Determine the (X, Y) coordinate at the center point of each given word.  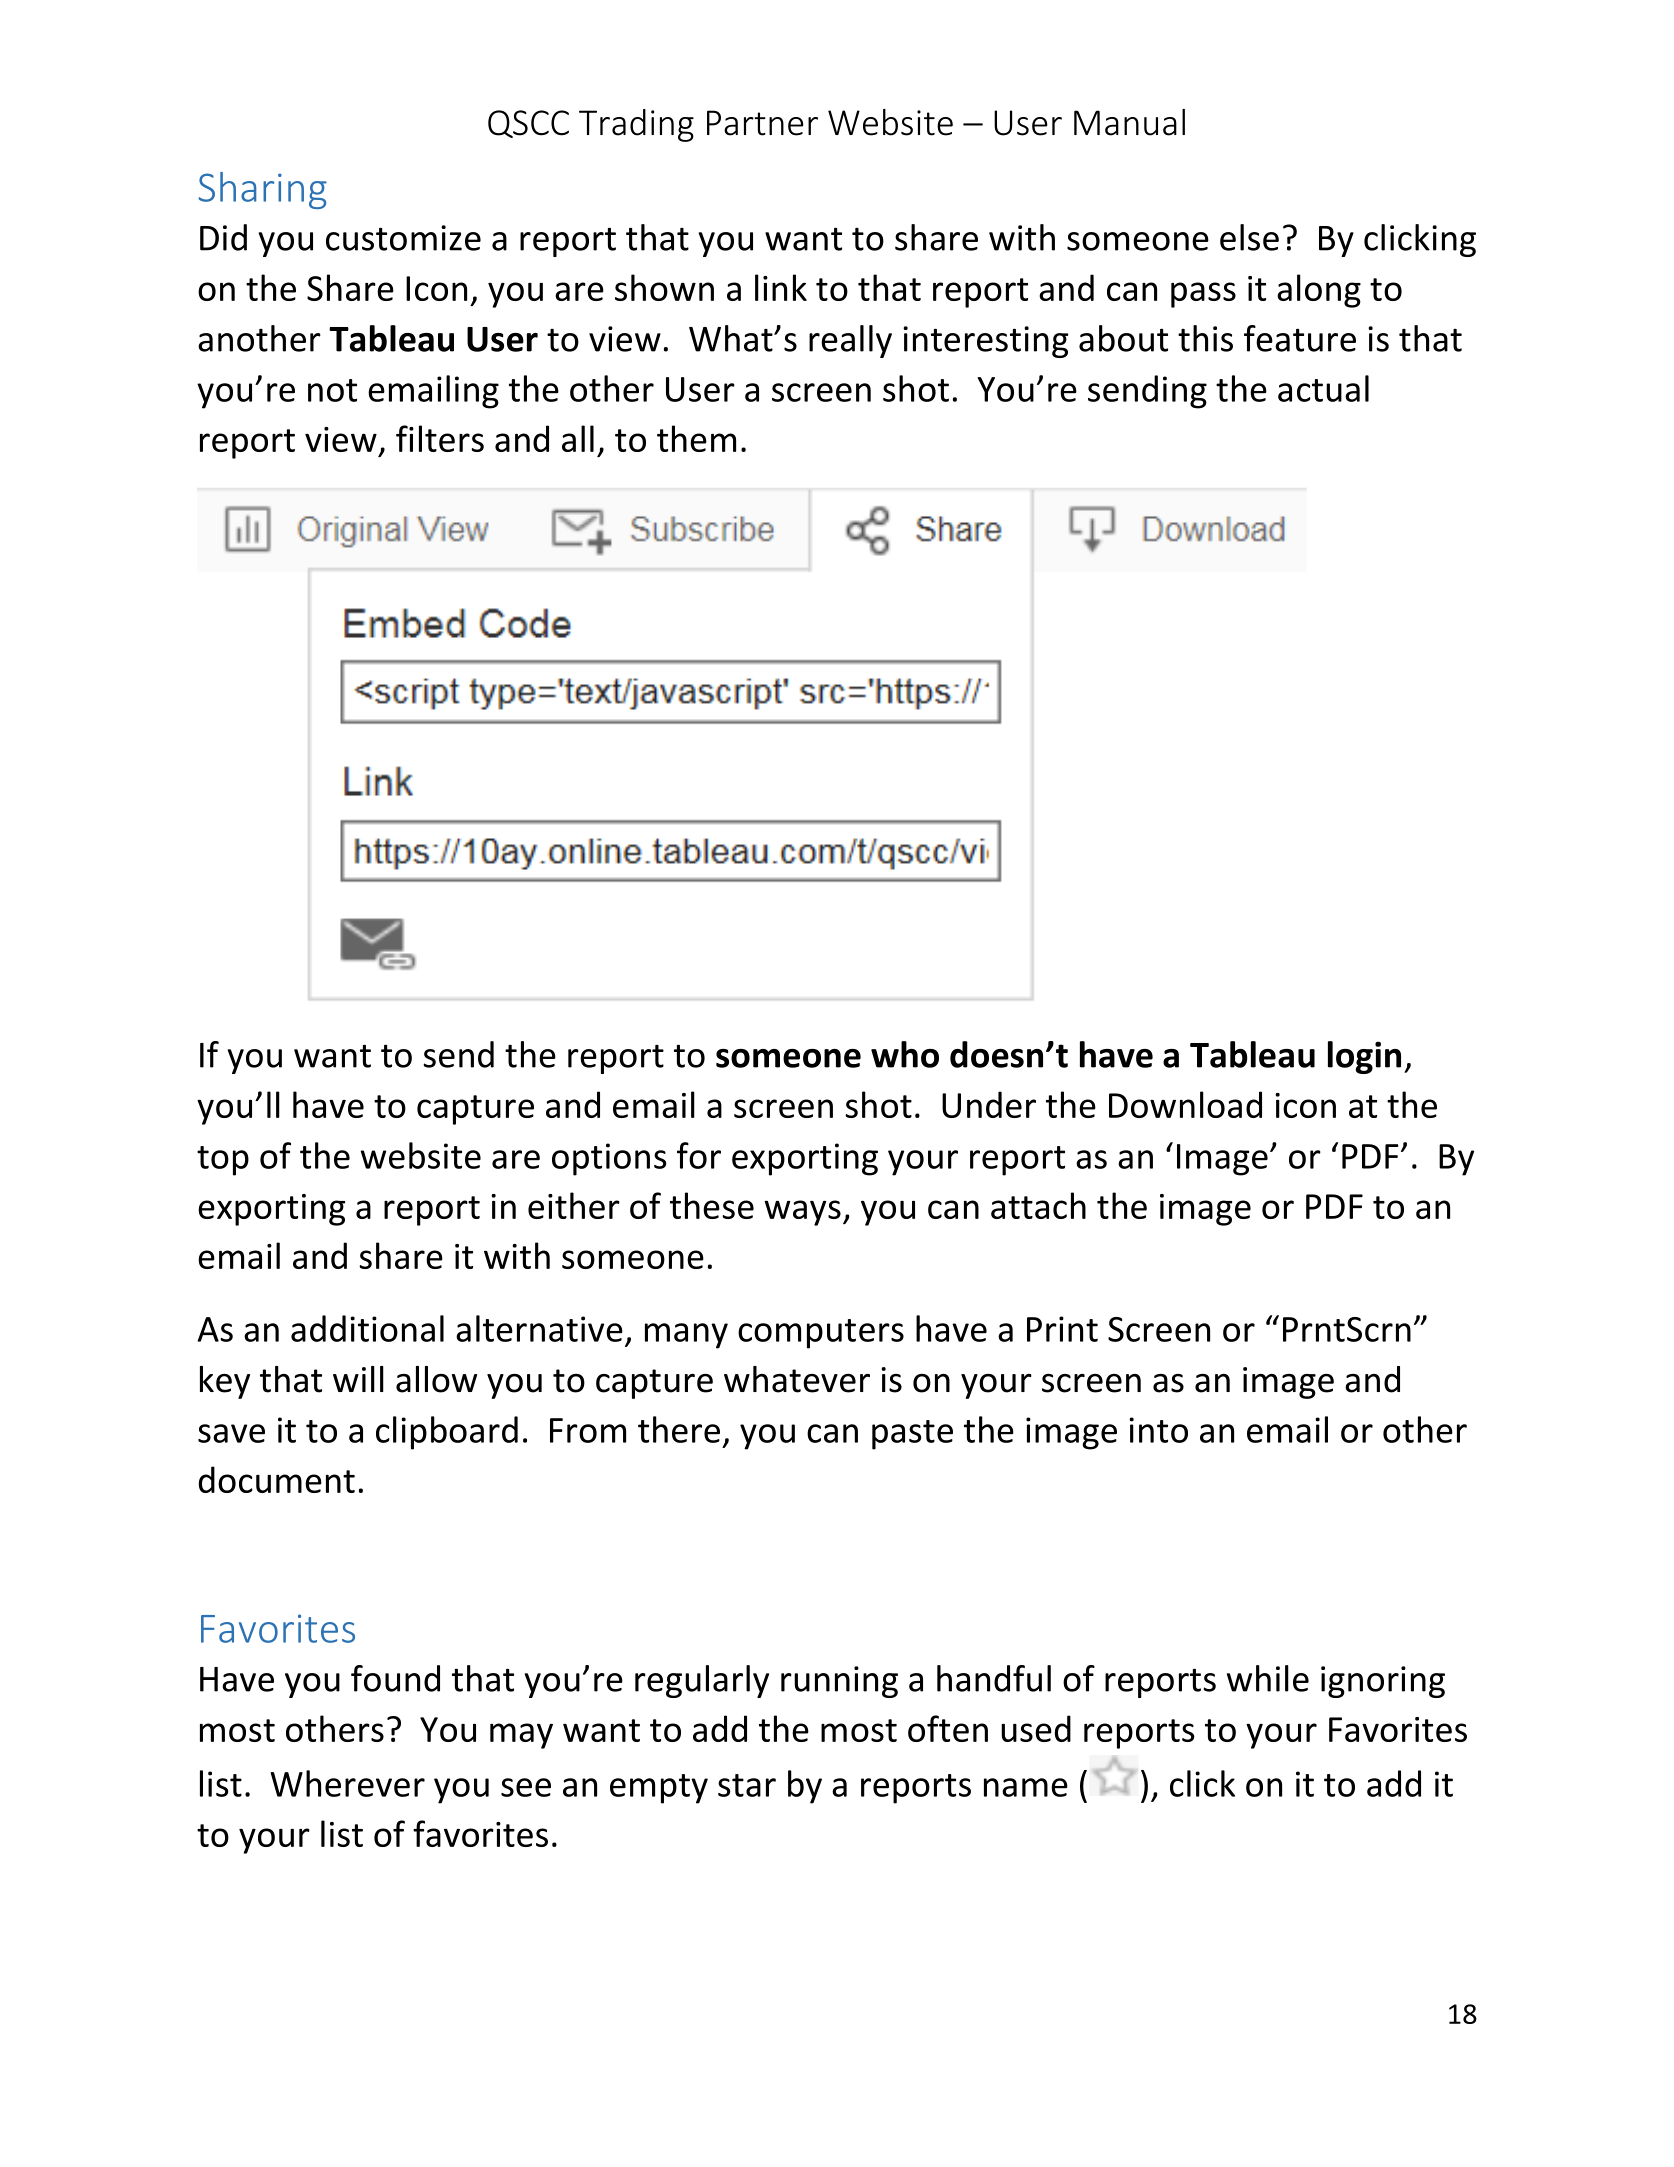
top (223, 1161)
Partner (762, 123)
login (1364, 1057)
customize (403, 238)
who (905, 1054)
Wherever (347, 1783)
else (1249, 237)
